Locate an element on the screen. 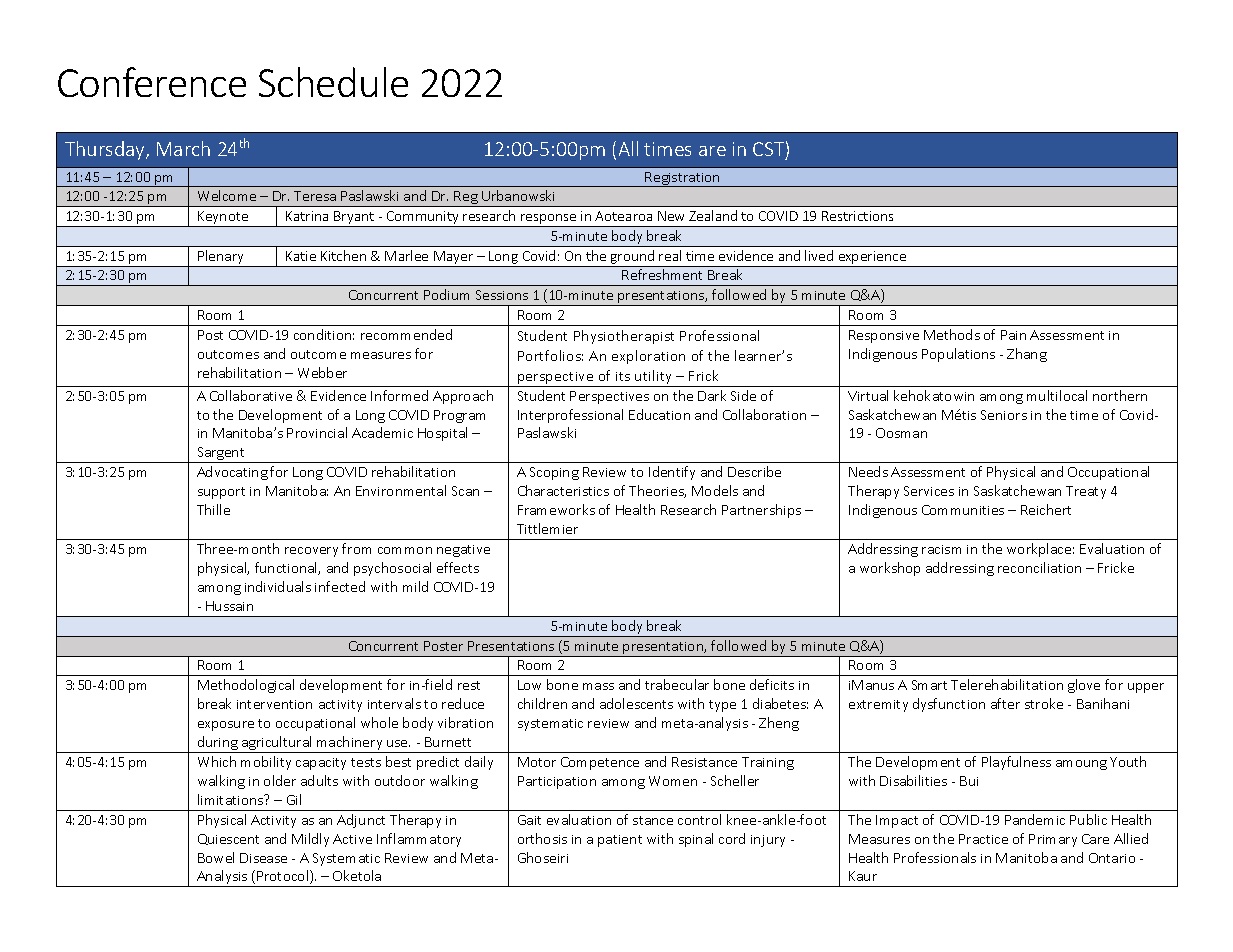 The width and height of the screenshot is (1233, 952). exploration is located at coordinates (648, 357).
